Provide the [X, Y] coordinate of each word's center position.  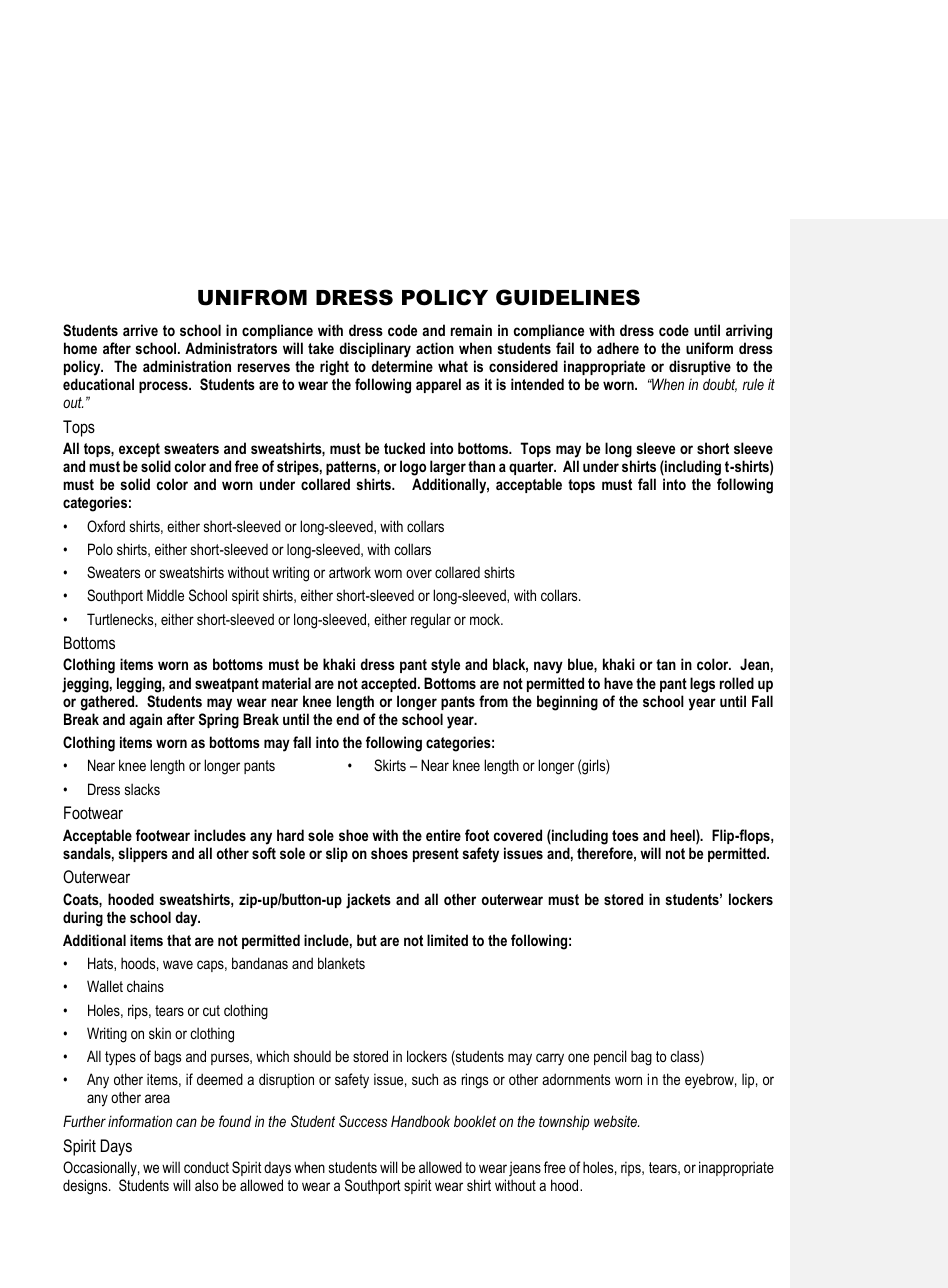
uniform [709, 348]
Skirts [390, 765]
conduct [206, 1167]
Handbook [420, 1121]
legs [702, 685]
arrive [140, 330]
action [435, 348]
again [145, 721]
